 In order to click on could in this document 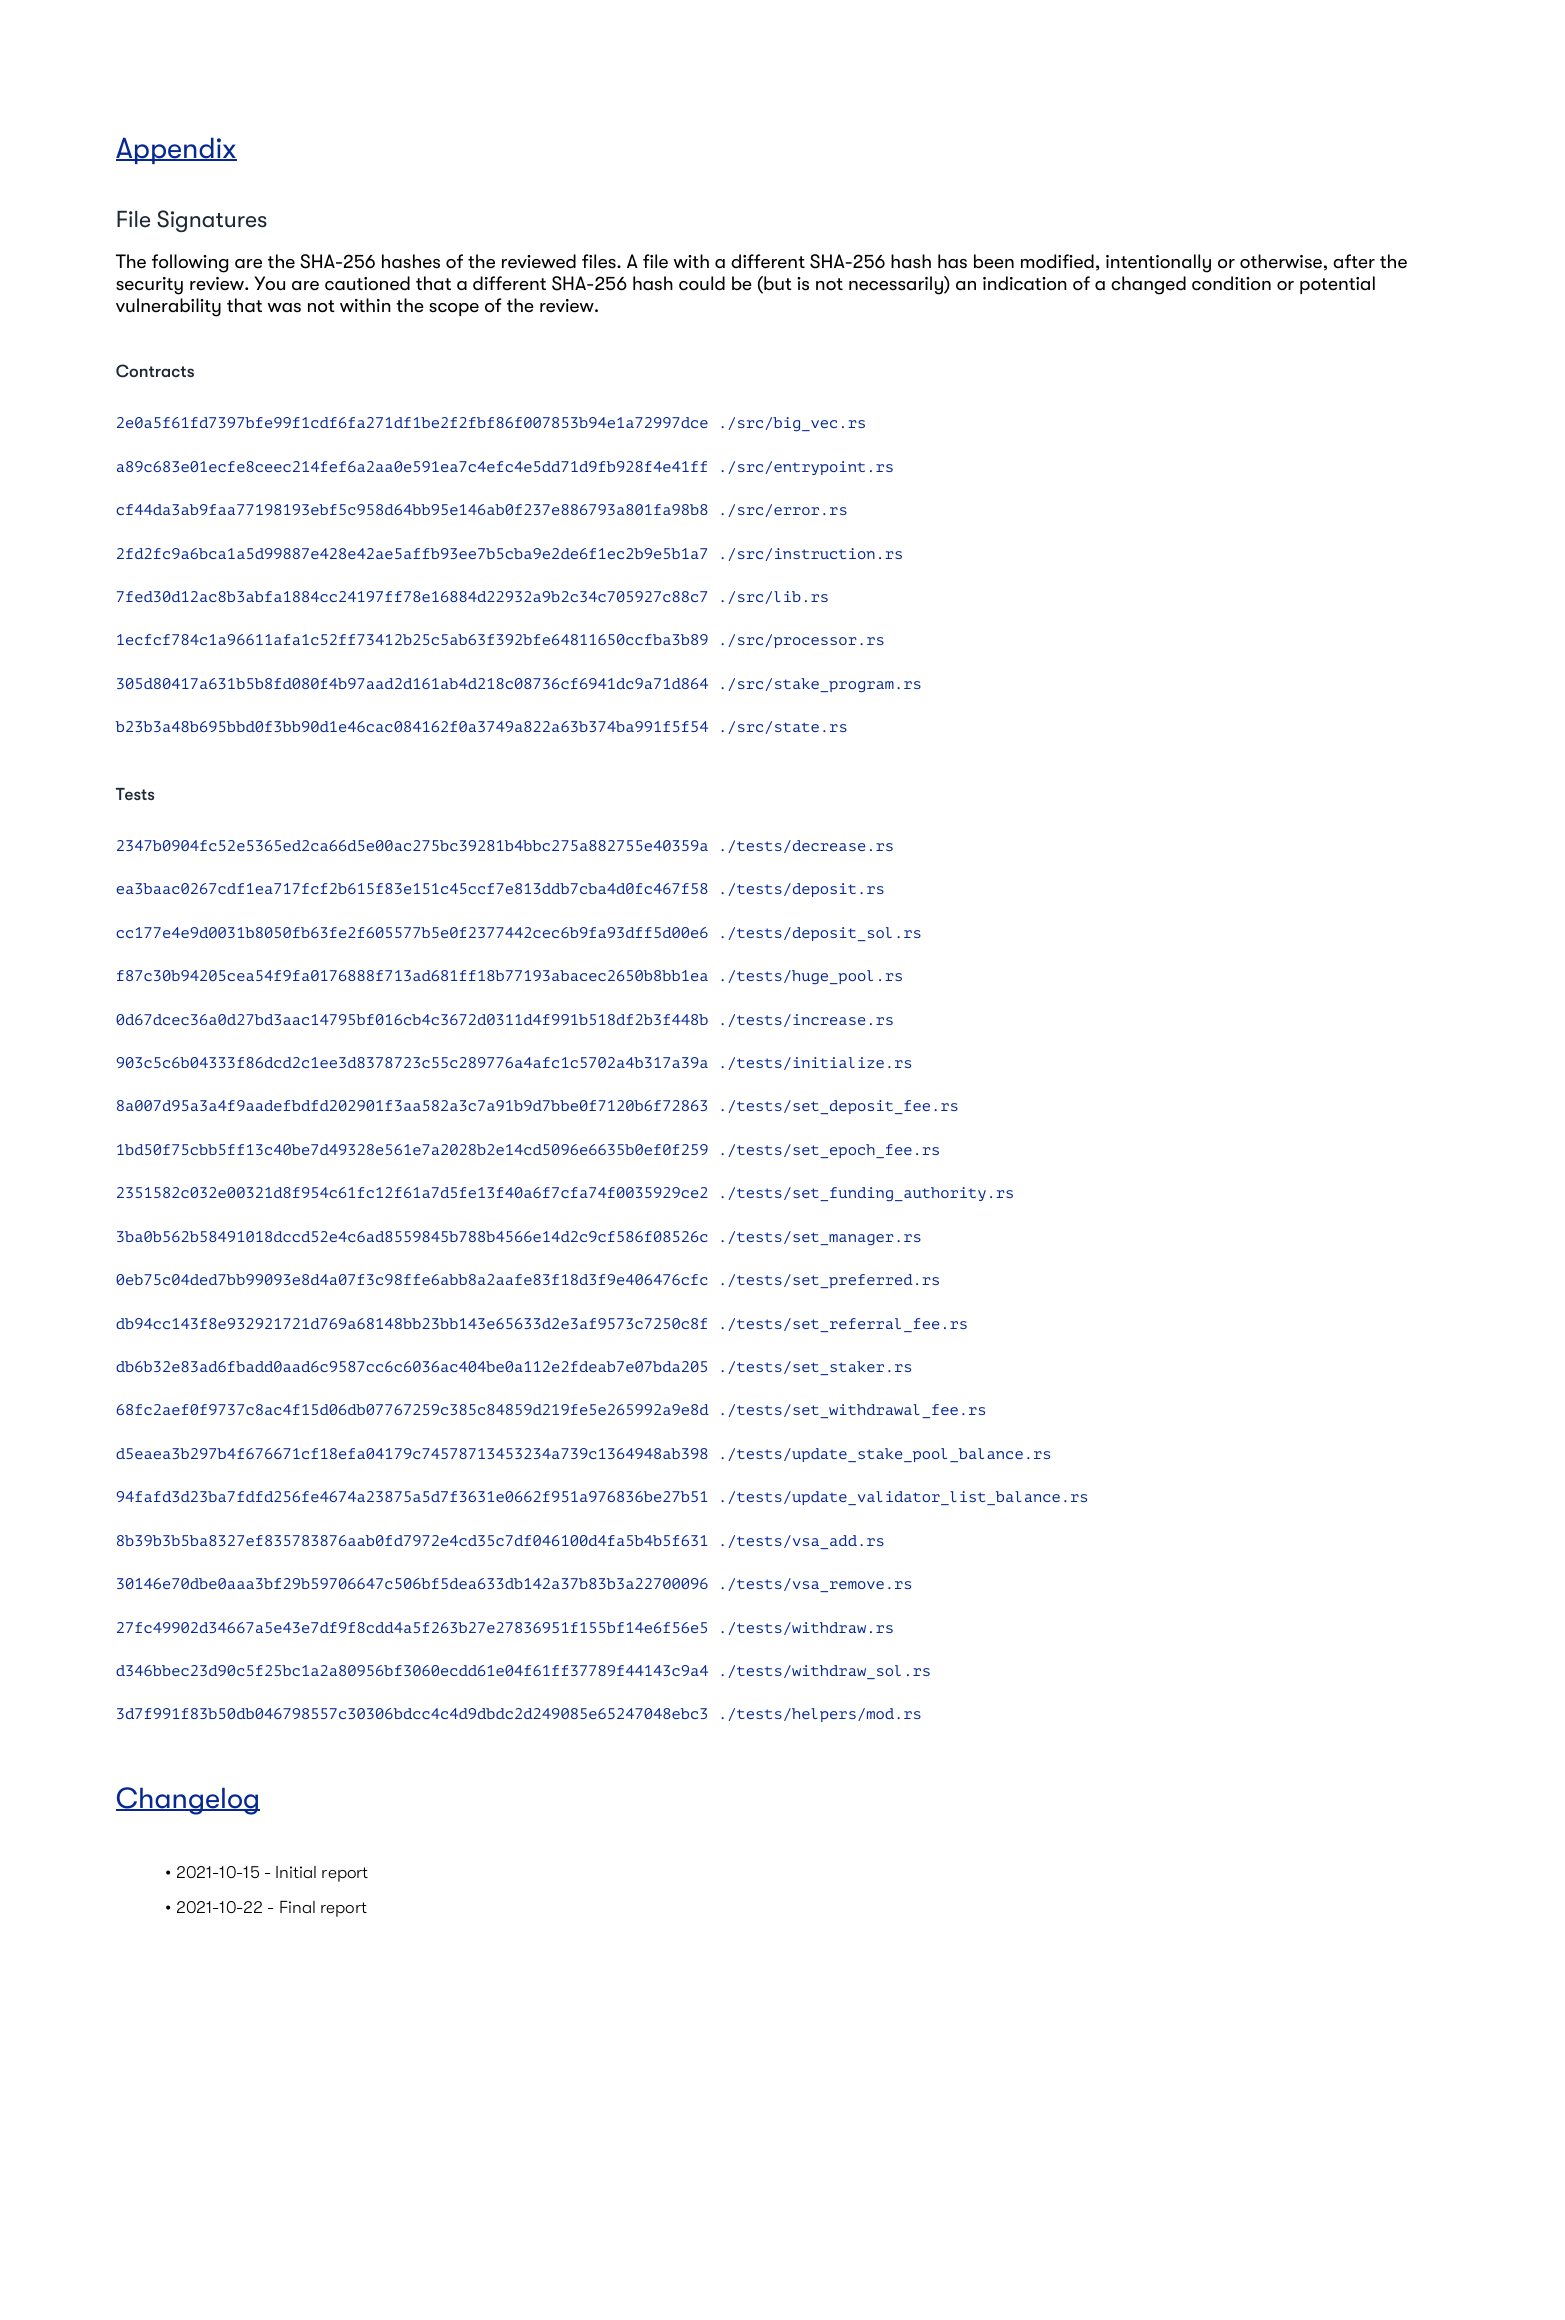, I will do `click(702, 283)`.
